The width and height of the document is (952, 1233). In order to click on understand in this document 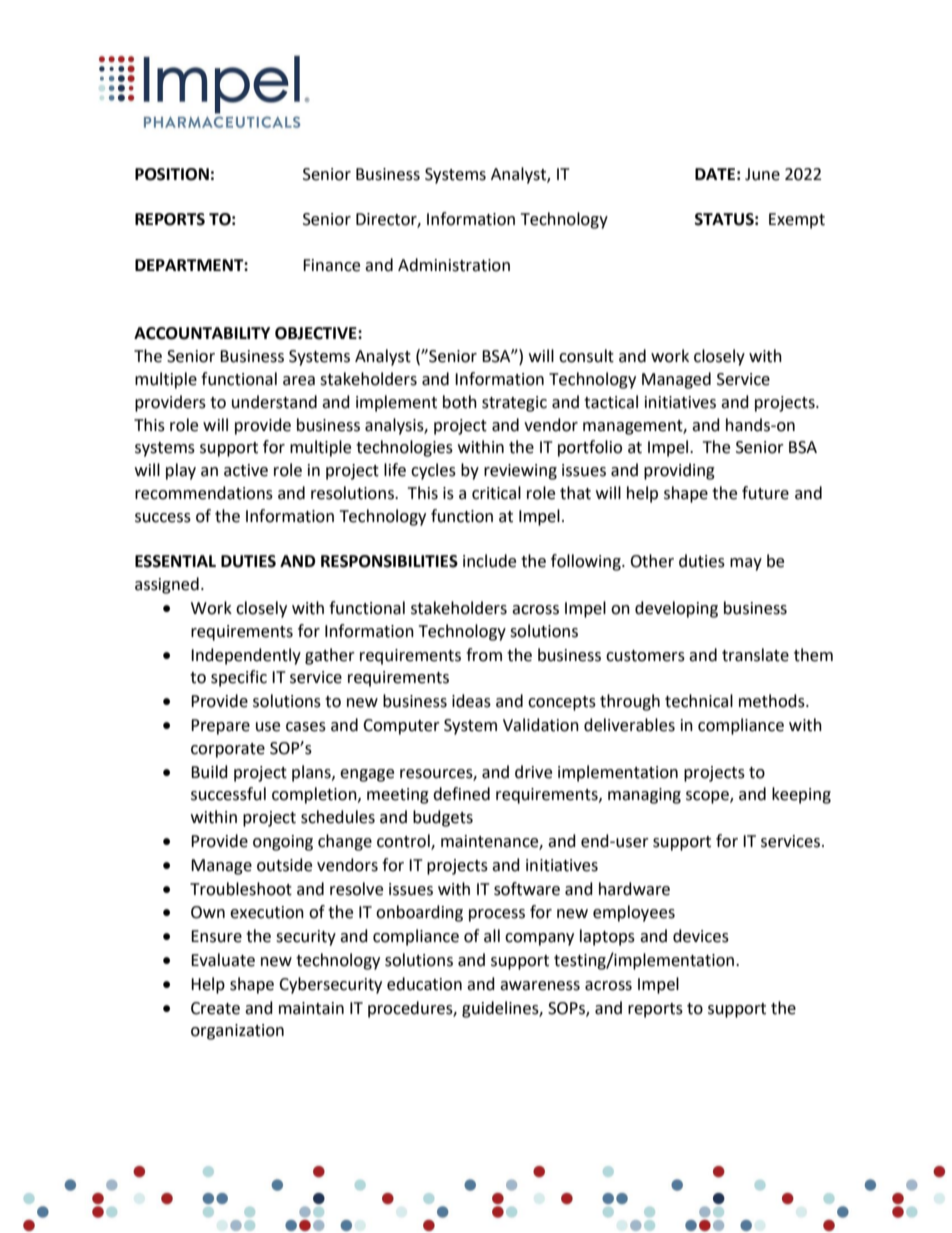, I will do `click(274, 402)`.
